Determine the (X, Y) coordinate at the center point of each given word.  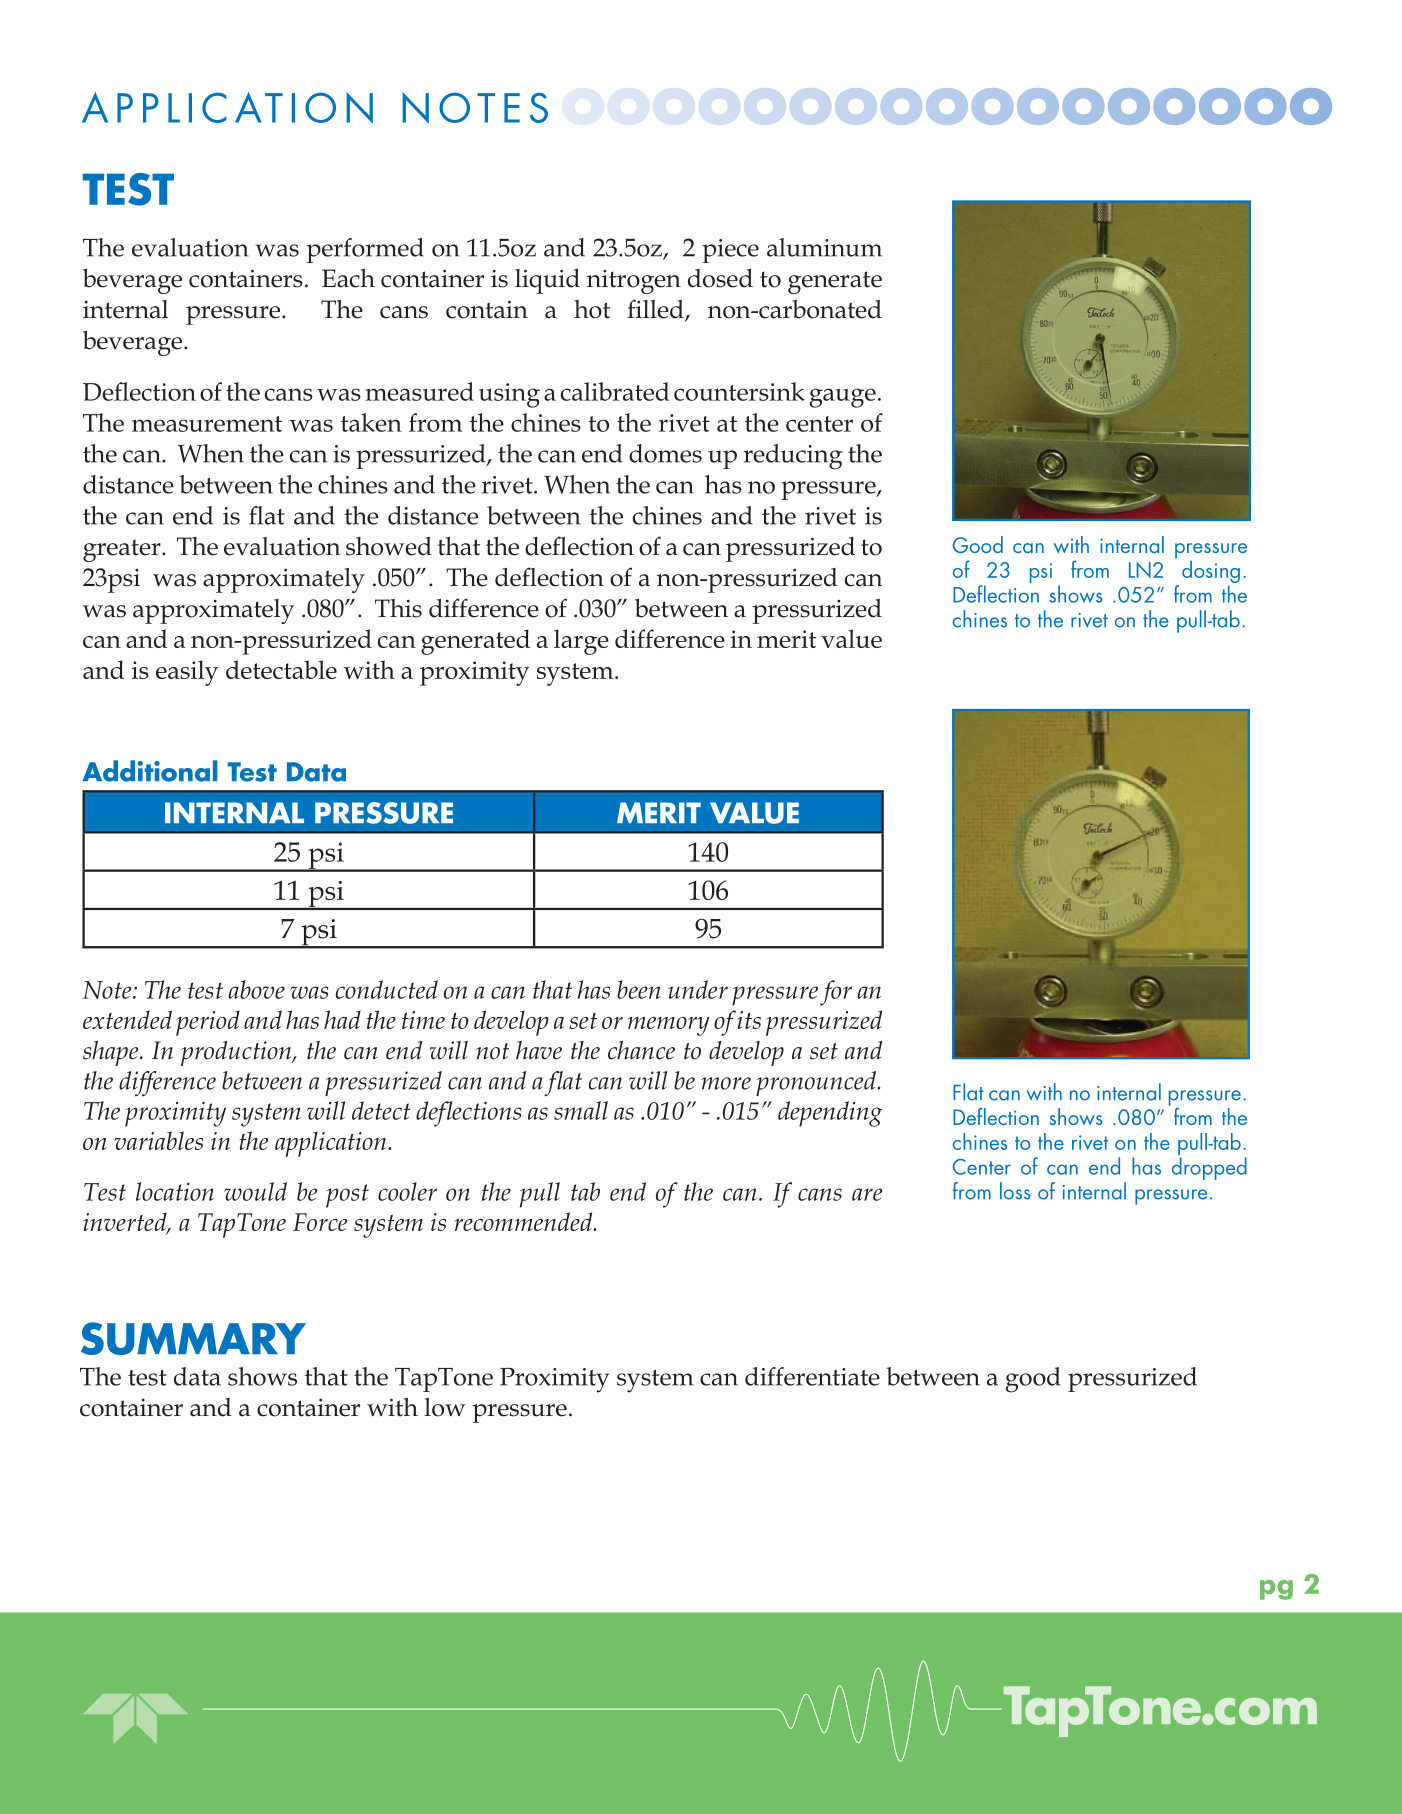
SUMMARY (193, 1338)
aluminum (824, 247)
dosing (1211, 573)
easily (187, 673)
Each (348, 278)
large (581, 642)
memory (669, 1026)
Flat (968, 1092)
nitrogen (634, 282)
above (256, 989)
